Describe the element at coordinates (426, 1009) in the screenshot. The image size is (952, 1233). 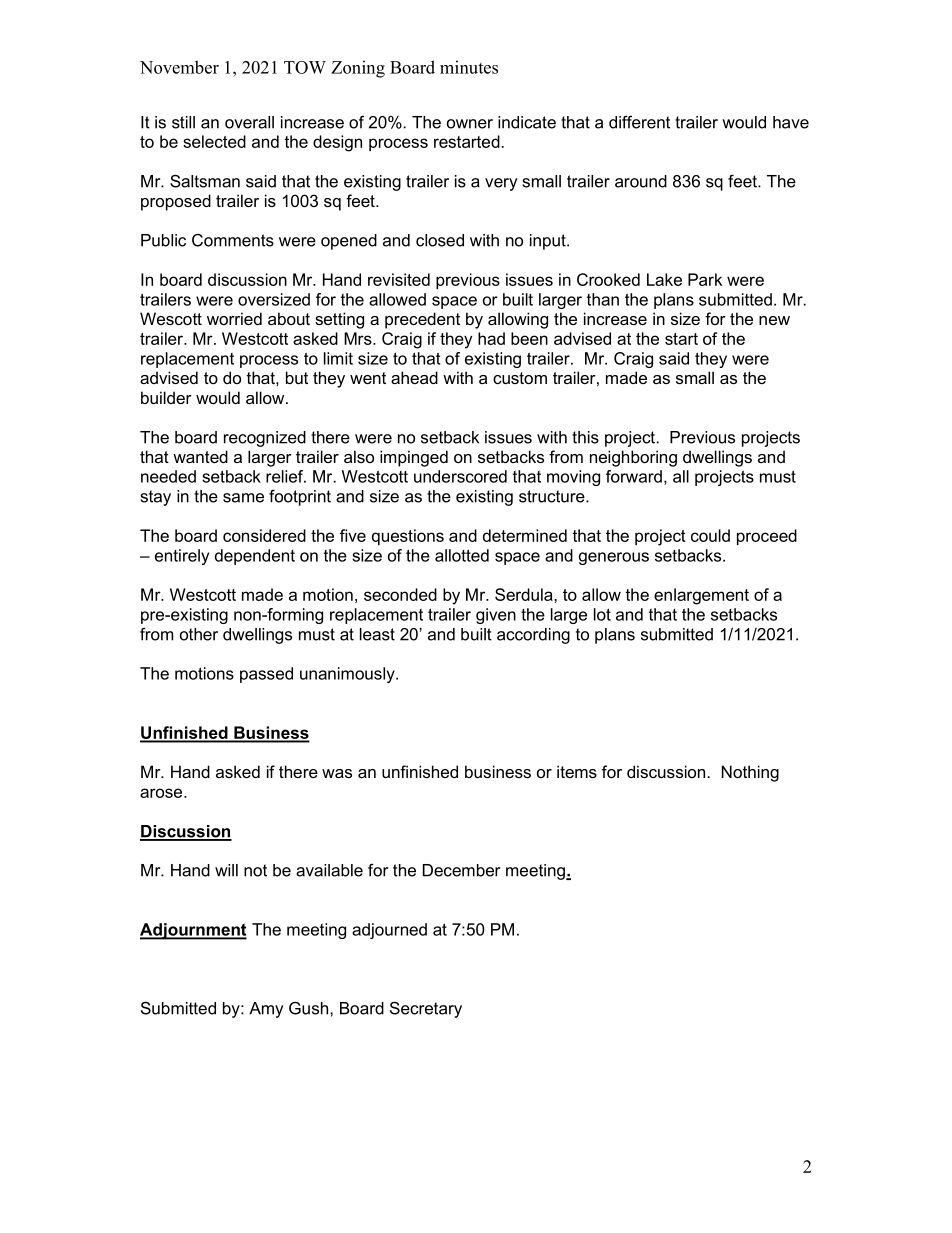
I see `Secretary` at that location.
